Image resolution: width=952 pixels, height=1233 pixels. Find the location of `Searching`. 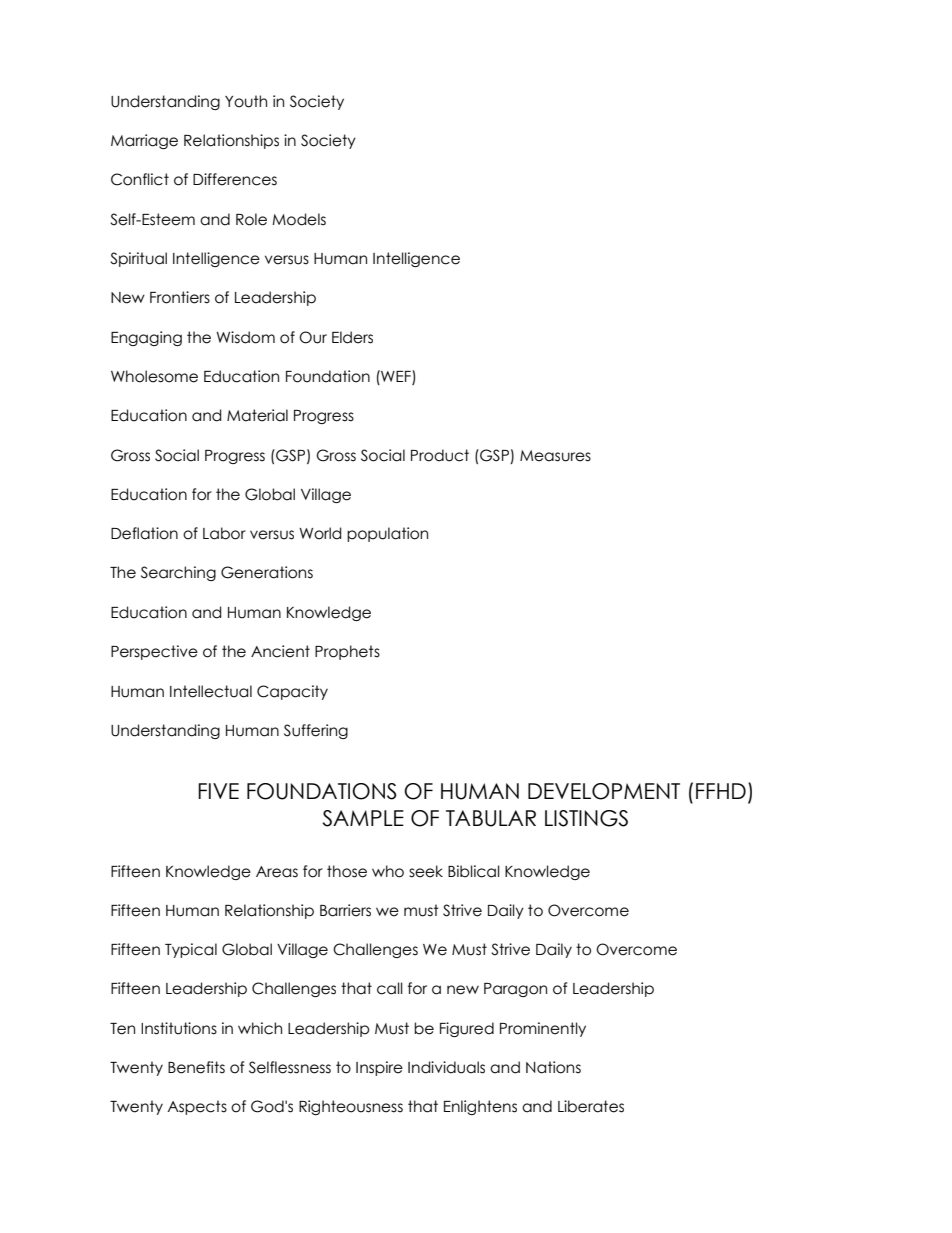

Searching is located at coordinates (178, 573).
